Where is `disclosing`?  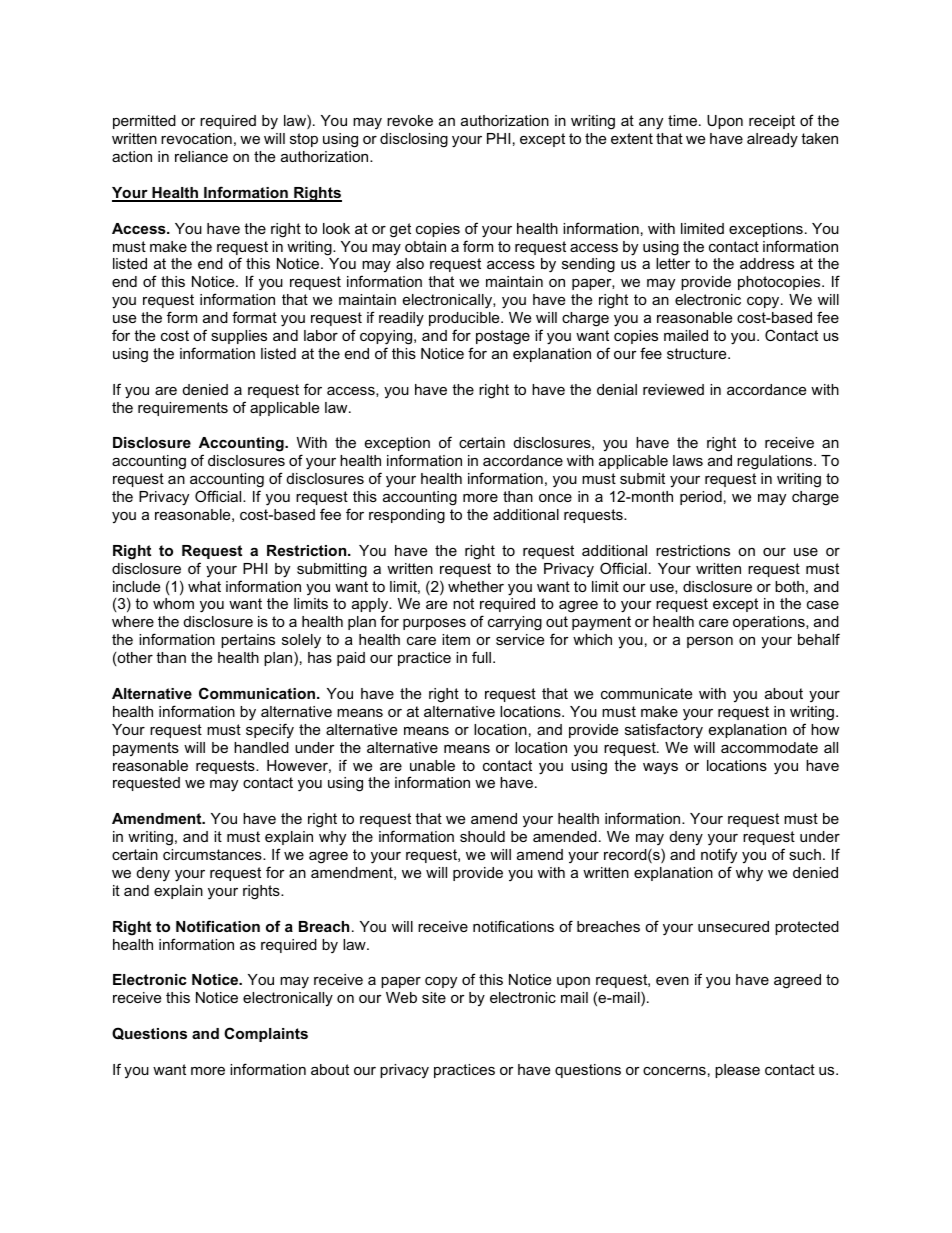 disclosing is located at coordinates (414, 140).
